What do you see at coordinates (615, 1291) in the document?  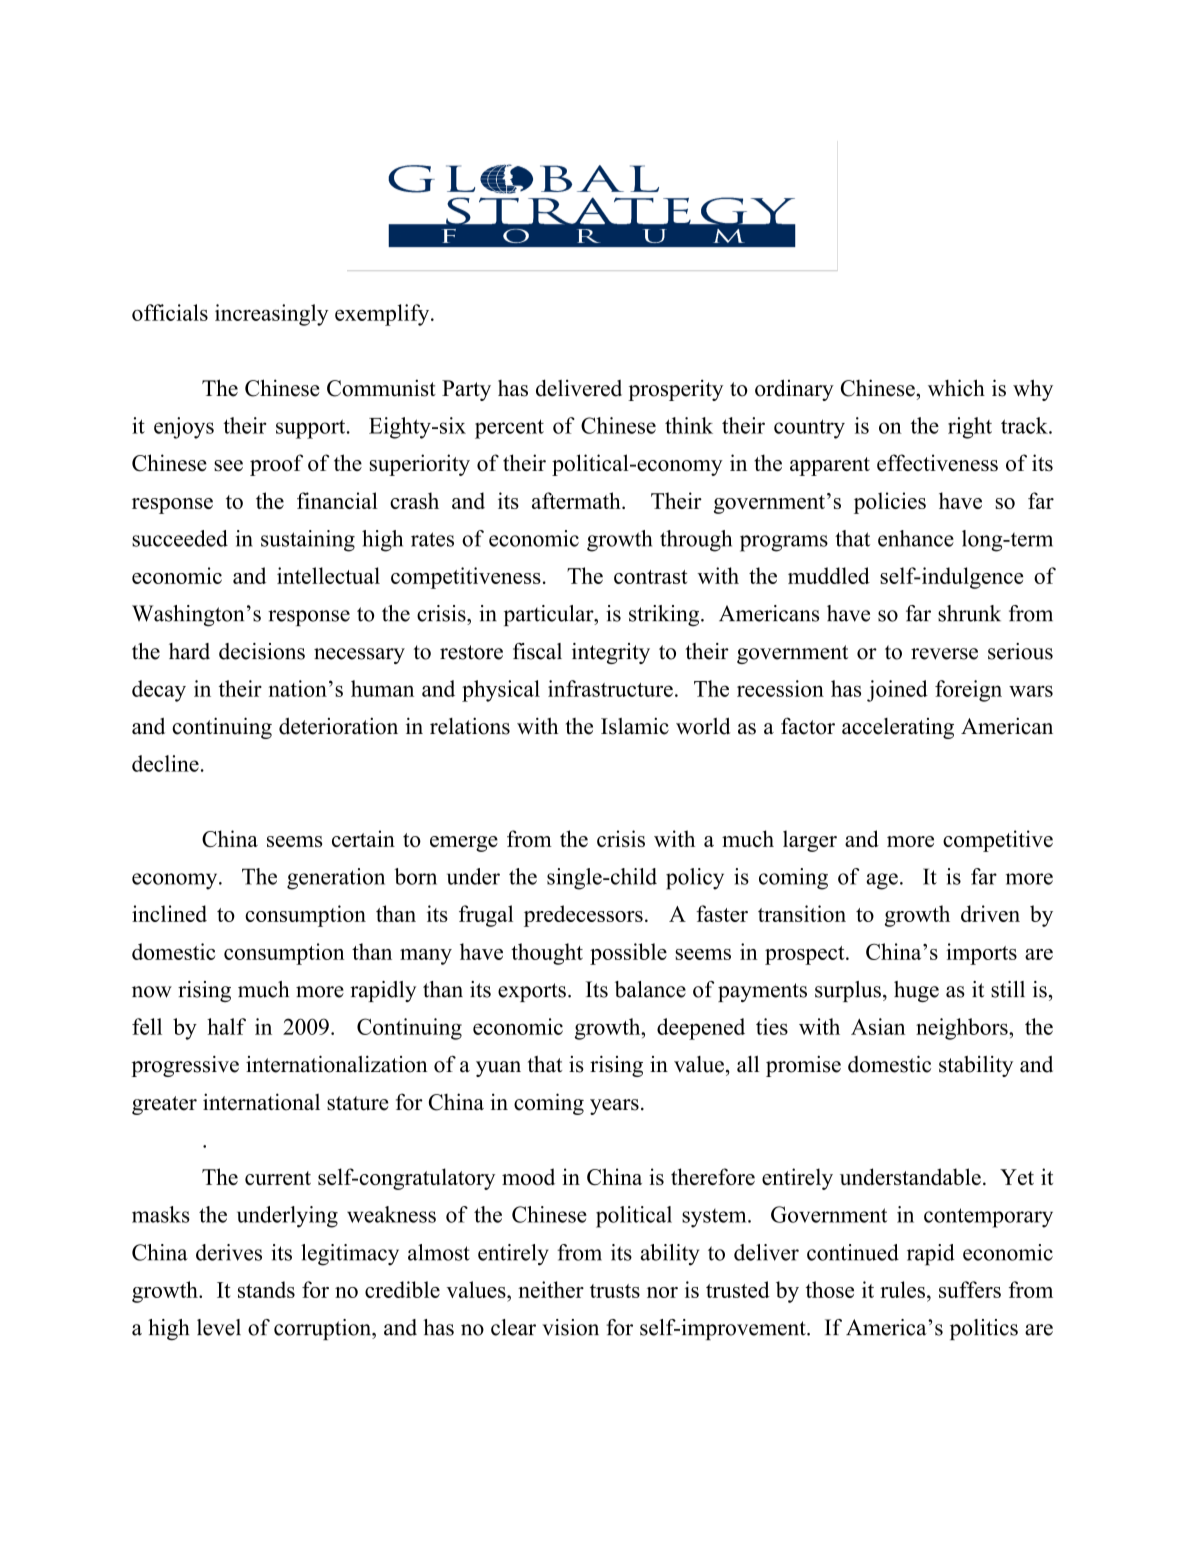 I see `trusts` at bounding box center [615, 1291].
